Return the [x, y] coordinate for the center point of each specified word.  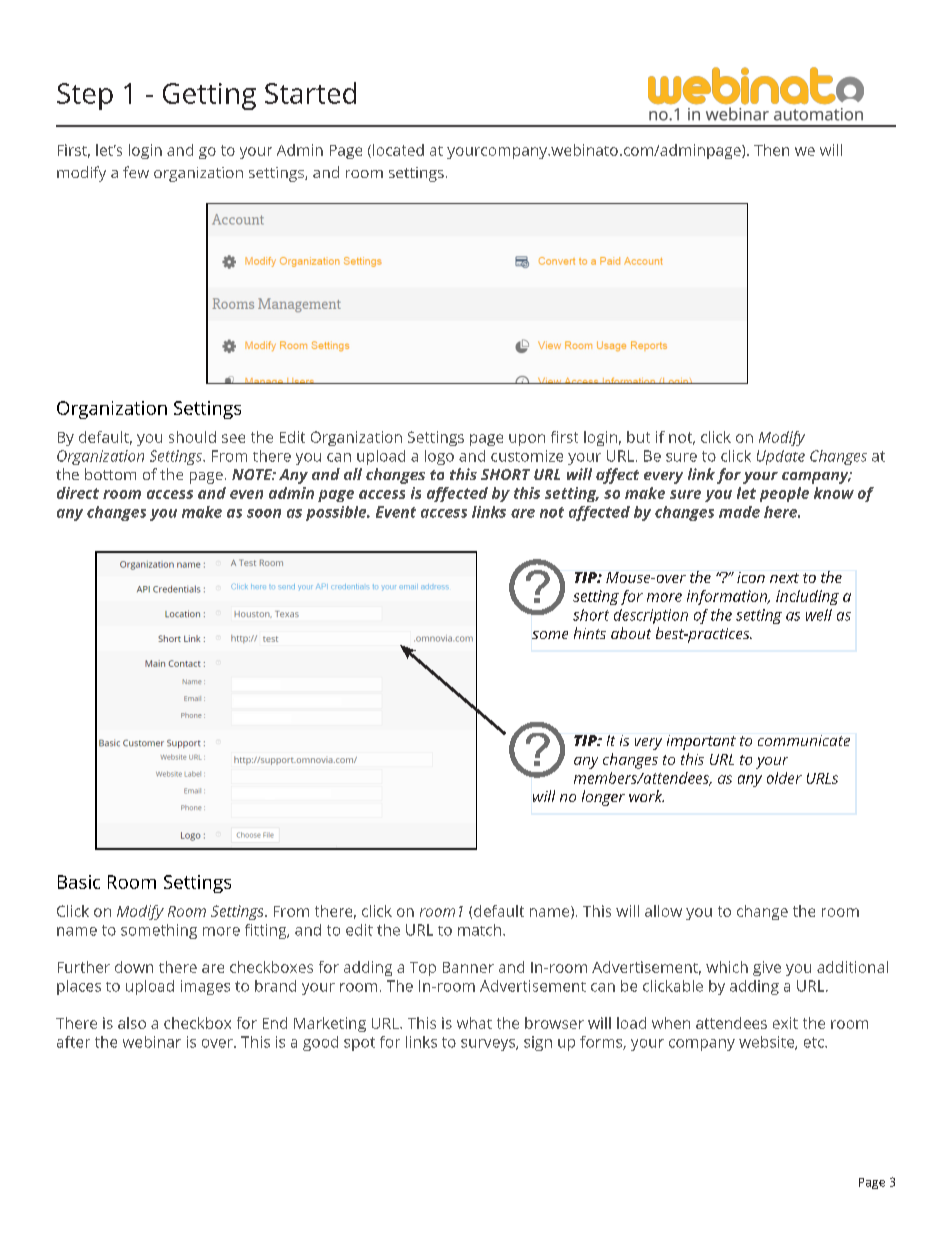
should [192, 437]
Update [781, 457]
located [398, 150]
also [132, 1023]
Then [771, 150]
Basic [79, 882]
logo [439, 457]
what [474, 1023]
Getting [209, 96]
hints [590, 633]
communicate [804, 740]
